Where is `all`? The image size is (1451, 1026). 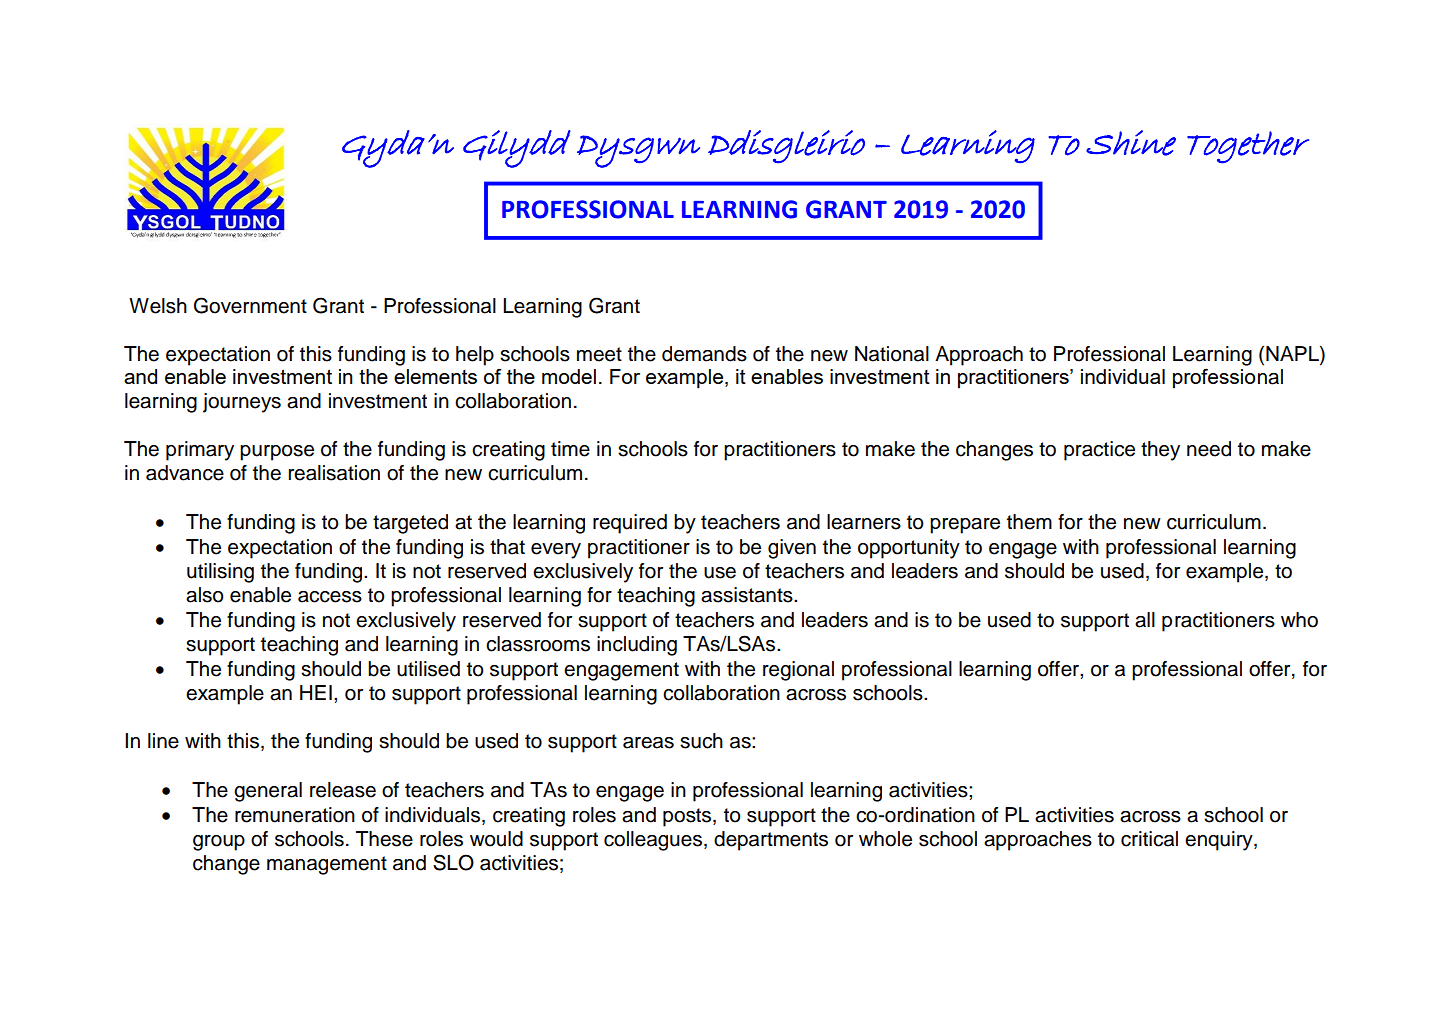
all is located at coordinates (1145, 620).
